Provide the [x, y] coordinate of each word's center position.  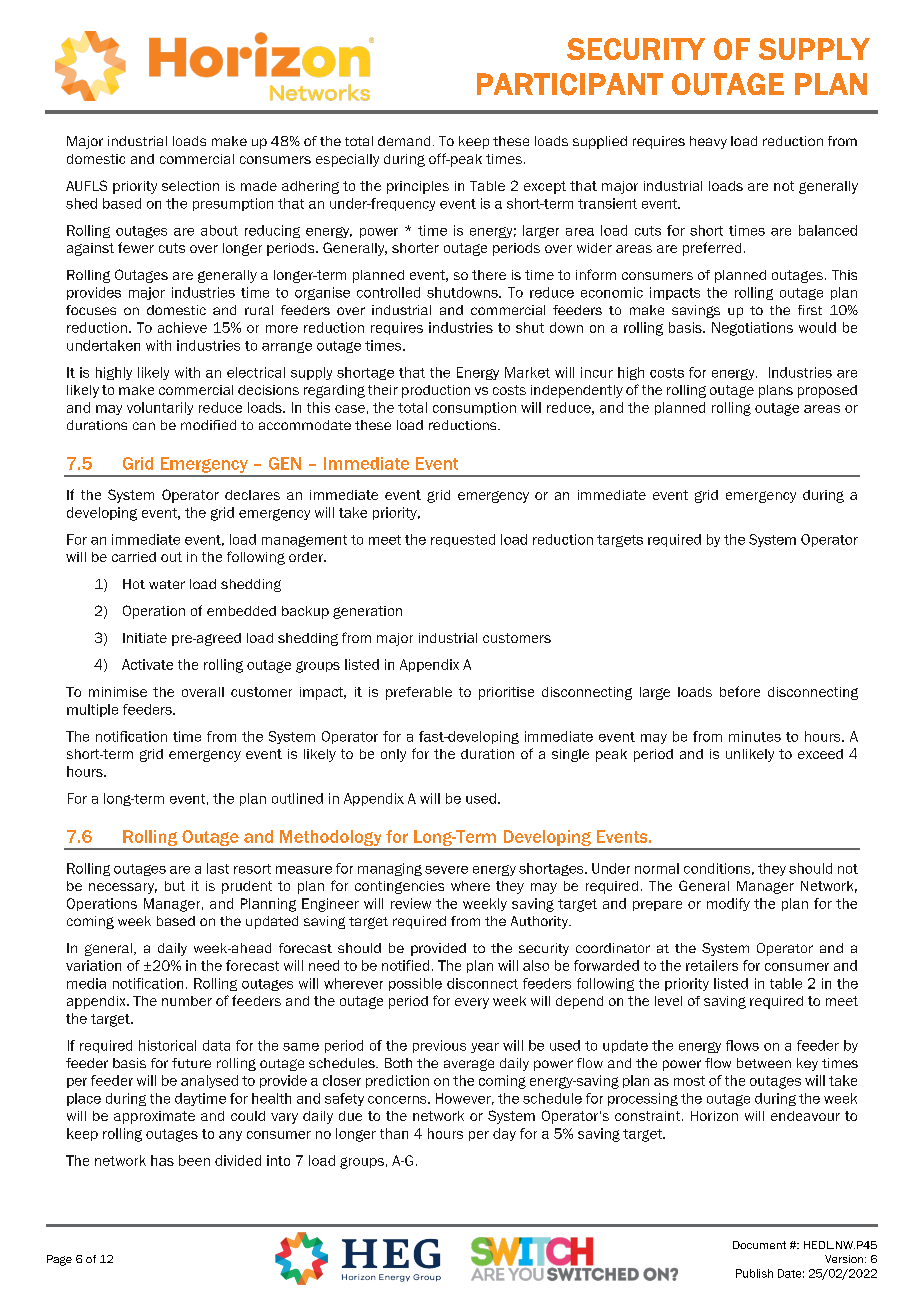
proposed [827, 391]
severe [446, 870]
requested [463, 540]
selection [190, 186]
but [175, 886]
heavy [708, 142]
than [394, 1133]
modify [728, 904]
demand [404, 141]
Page [59, 1260]
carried [134, 557]
